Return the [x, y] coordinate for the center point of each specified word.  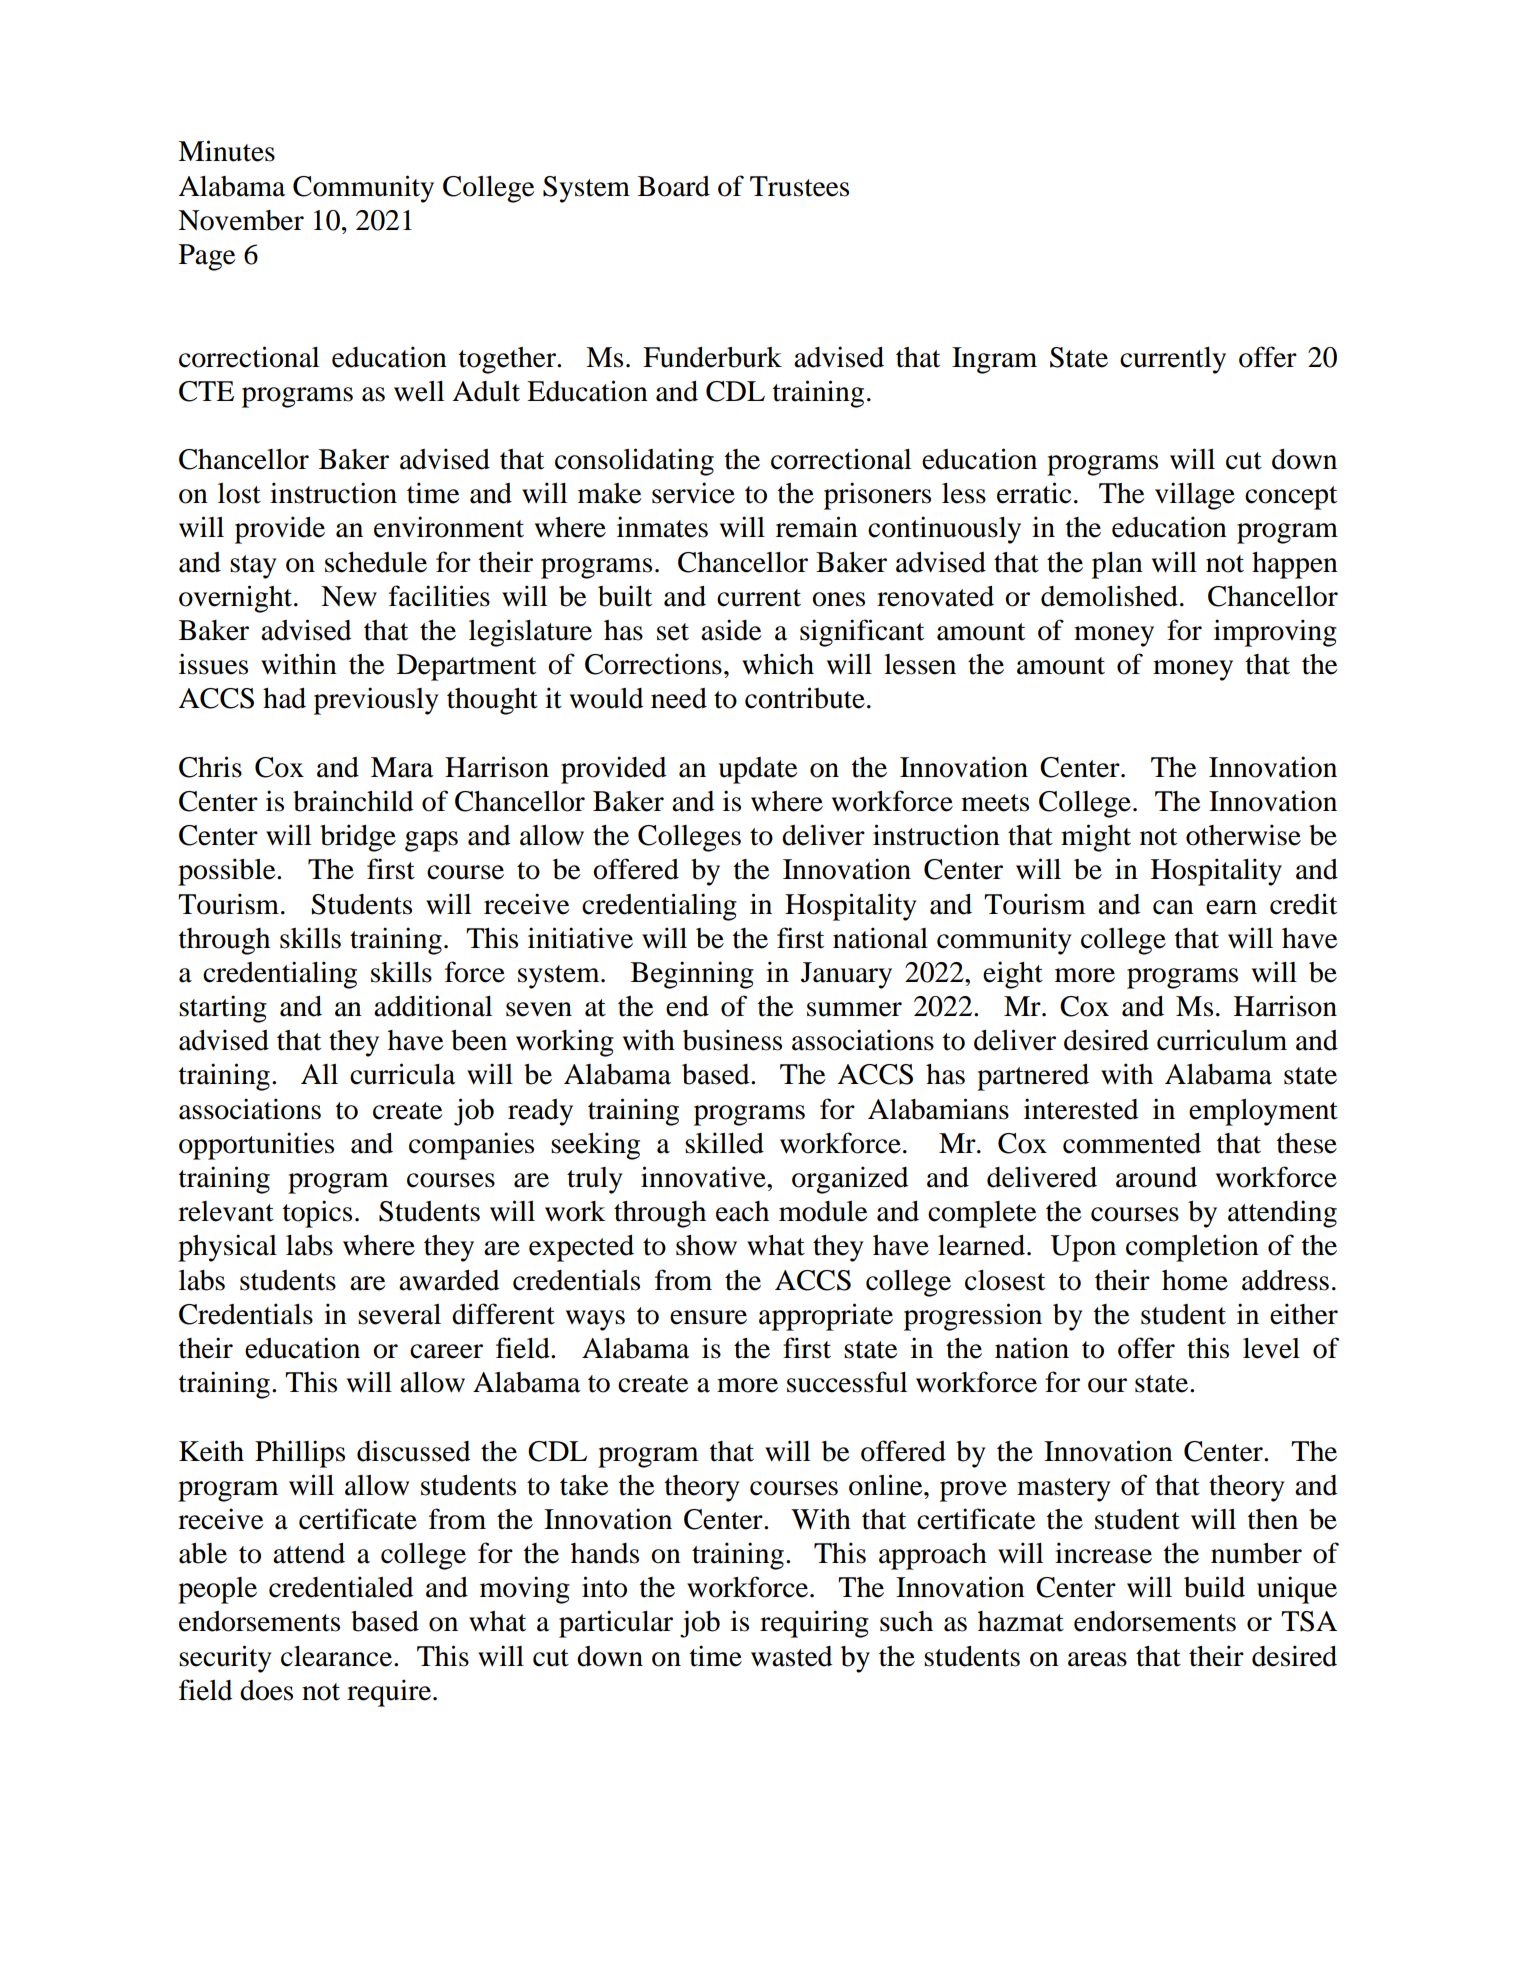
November [241, 220]
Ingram [994, 360]
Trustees [799, 186]
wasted [792, 1656]
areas [1097, 1659]
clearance [338, 1656]
